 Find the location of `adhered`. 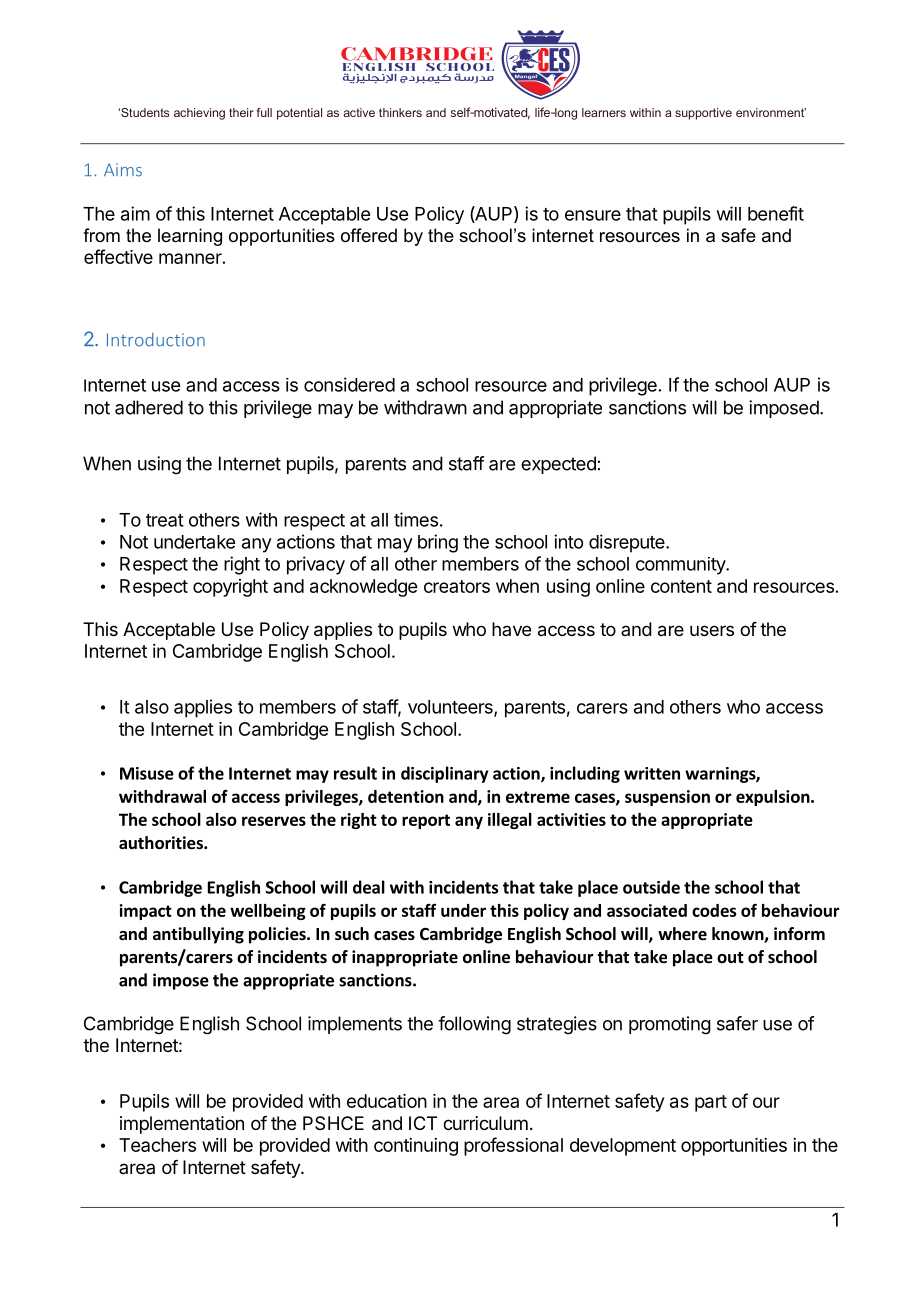

adhered is located at coordinates (149, 407).
